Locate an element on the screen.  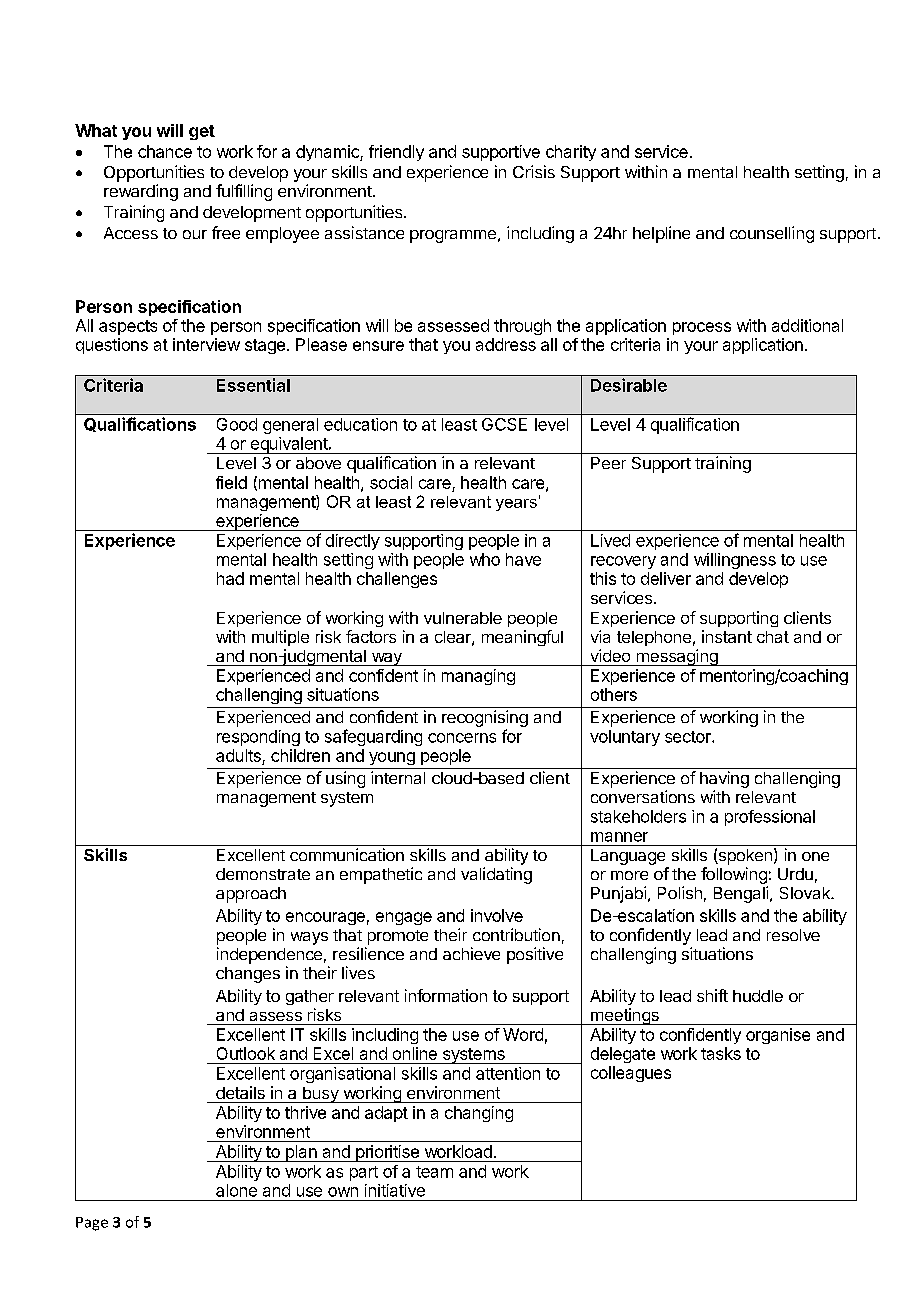
team is located at coordinates (434, 1172).
